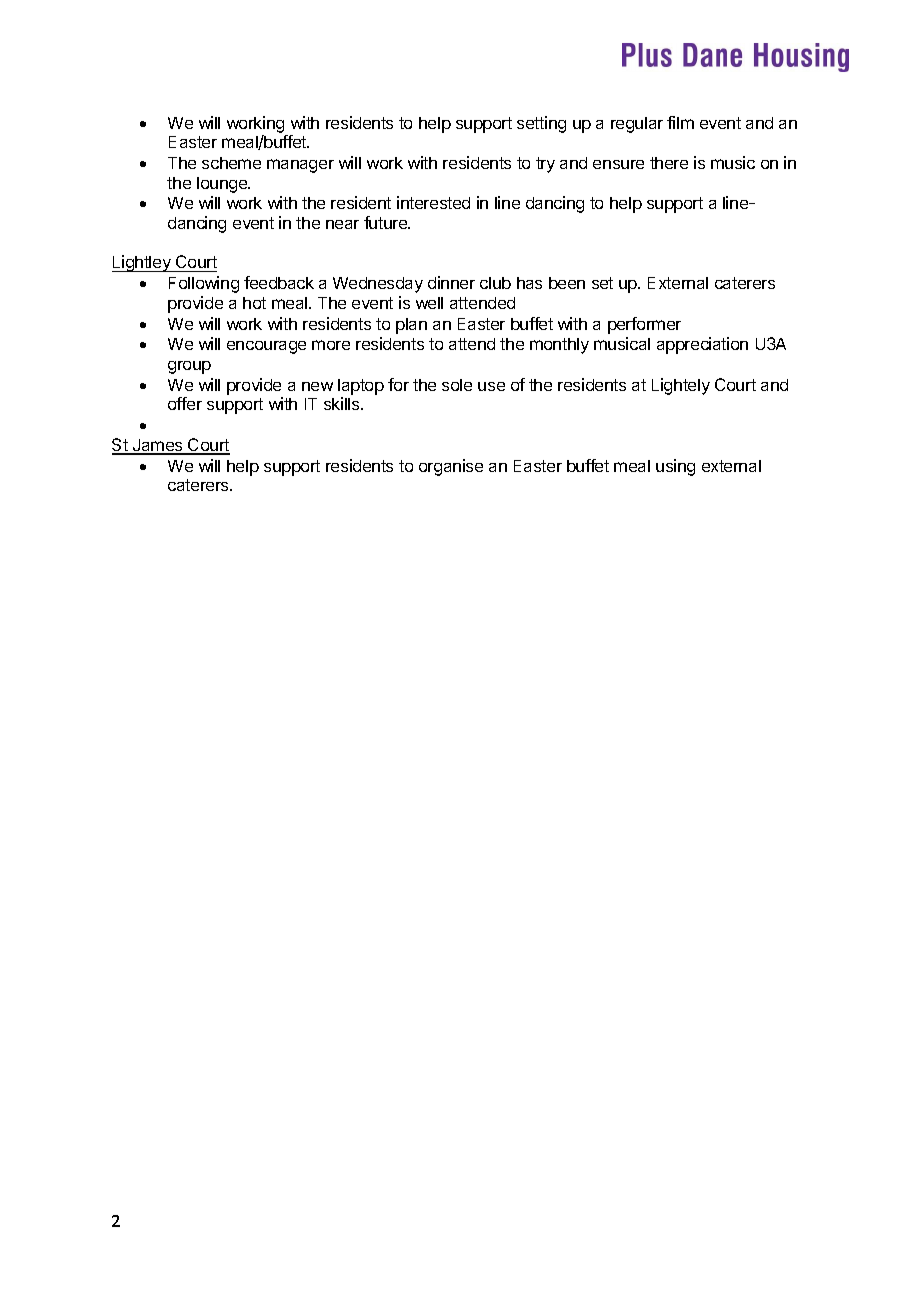 This screenshot has width=924, height=1308. What do you see at coordinates (637, 125) in the screenshot?
I see `regular` at bounding box center [637, 125].
